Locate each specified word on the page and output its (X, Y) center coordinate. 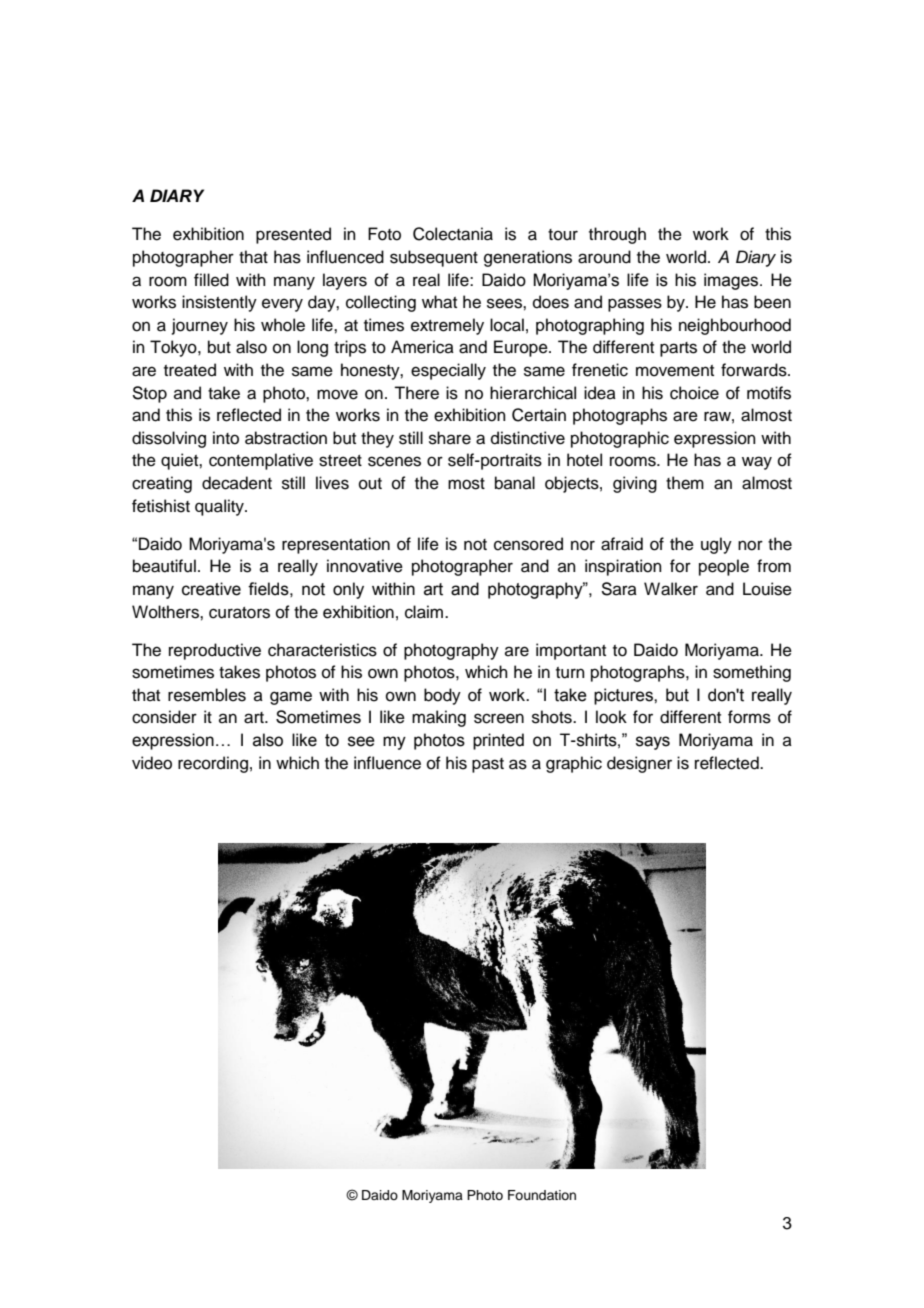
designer (639, 764)
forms (749, 717)
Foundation (542, 1195)
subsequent (434, 258)
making (439, 718)
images (732, 281)
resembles (207, 695)
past (488, 765)
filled (211, 280)
